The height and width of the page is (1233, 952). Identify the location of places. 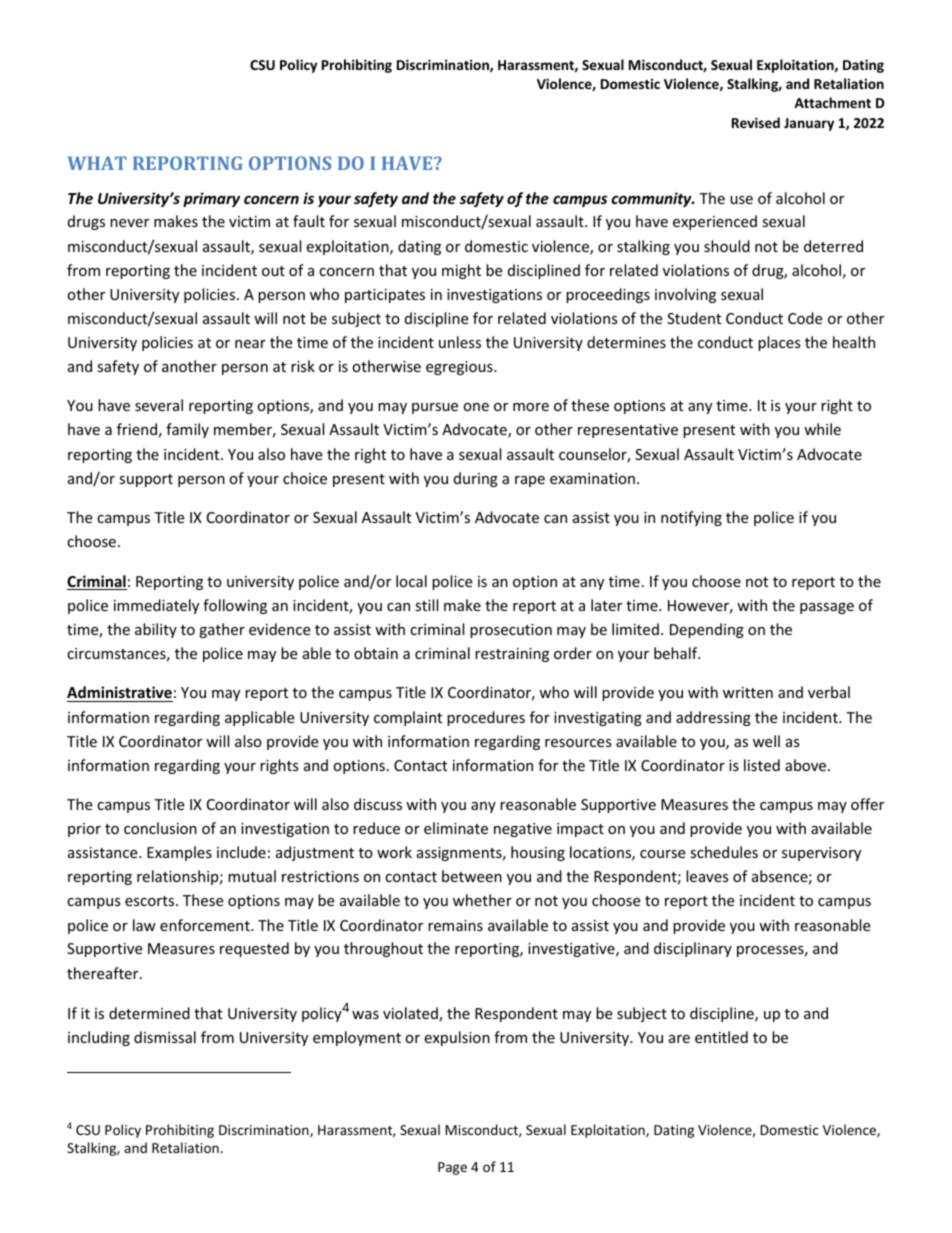
(779, 343).
